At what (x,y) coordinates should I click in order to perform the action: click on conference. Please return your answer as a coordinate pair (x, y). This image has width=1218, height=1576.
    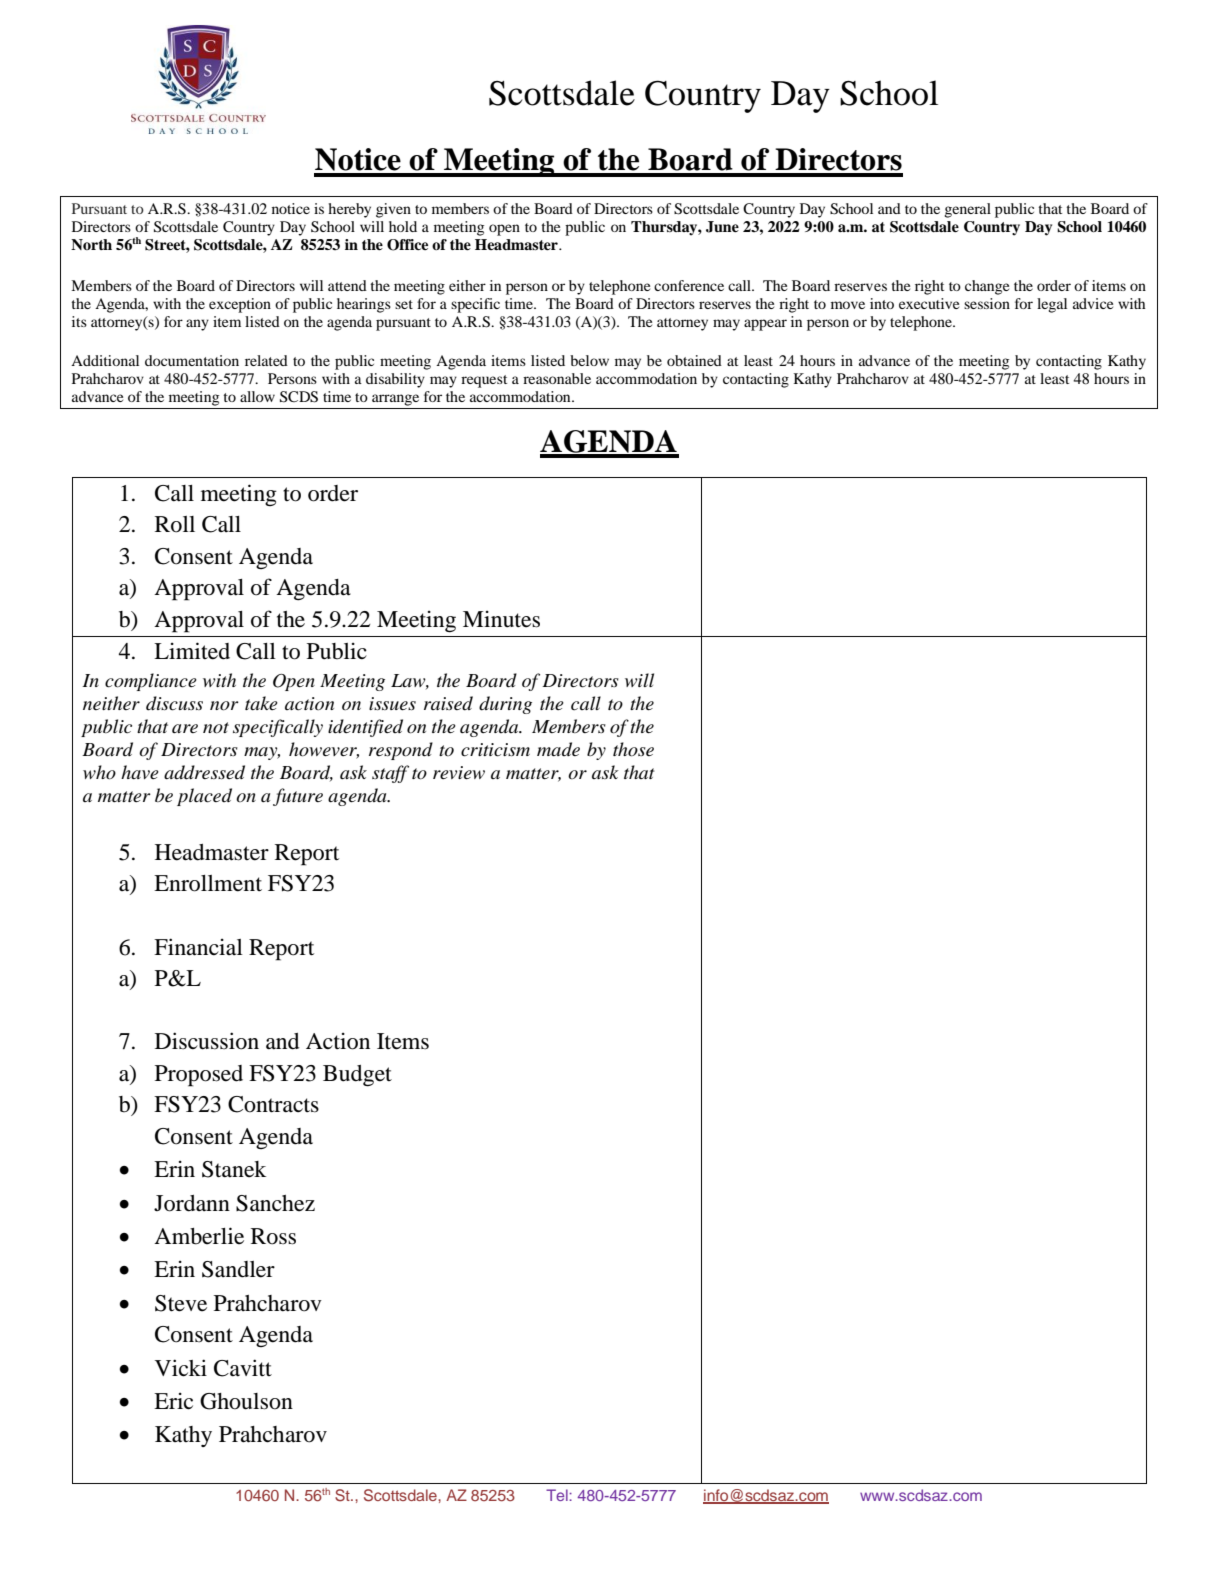
    Looking at the image, I should click on (689, 285).
